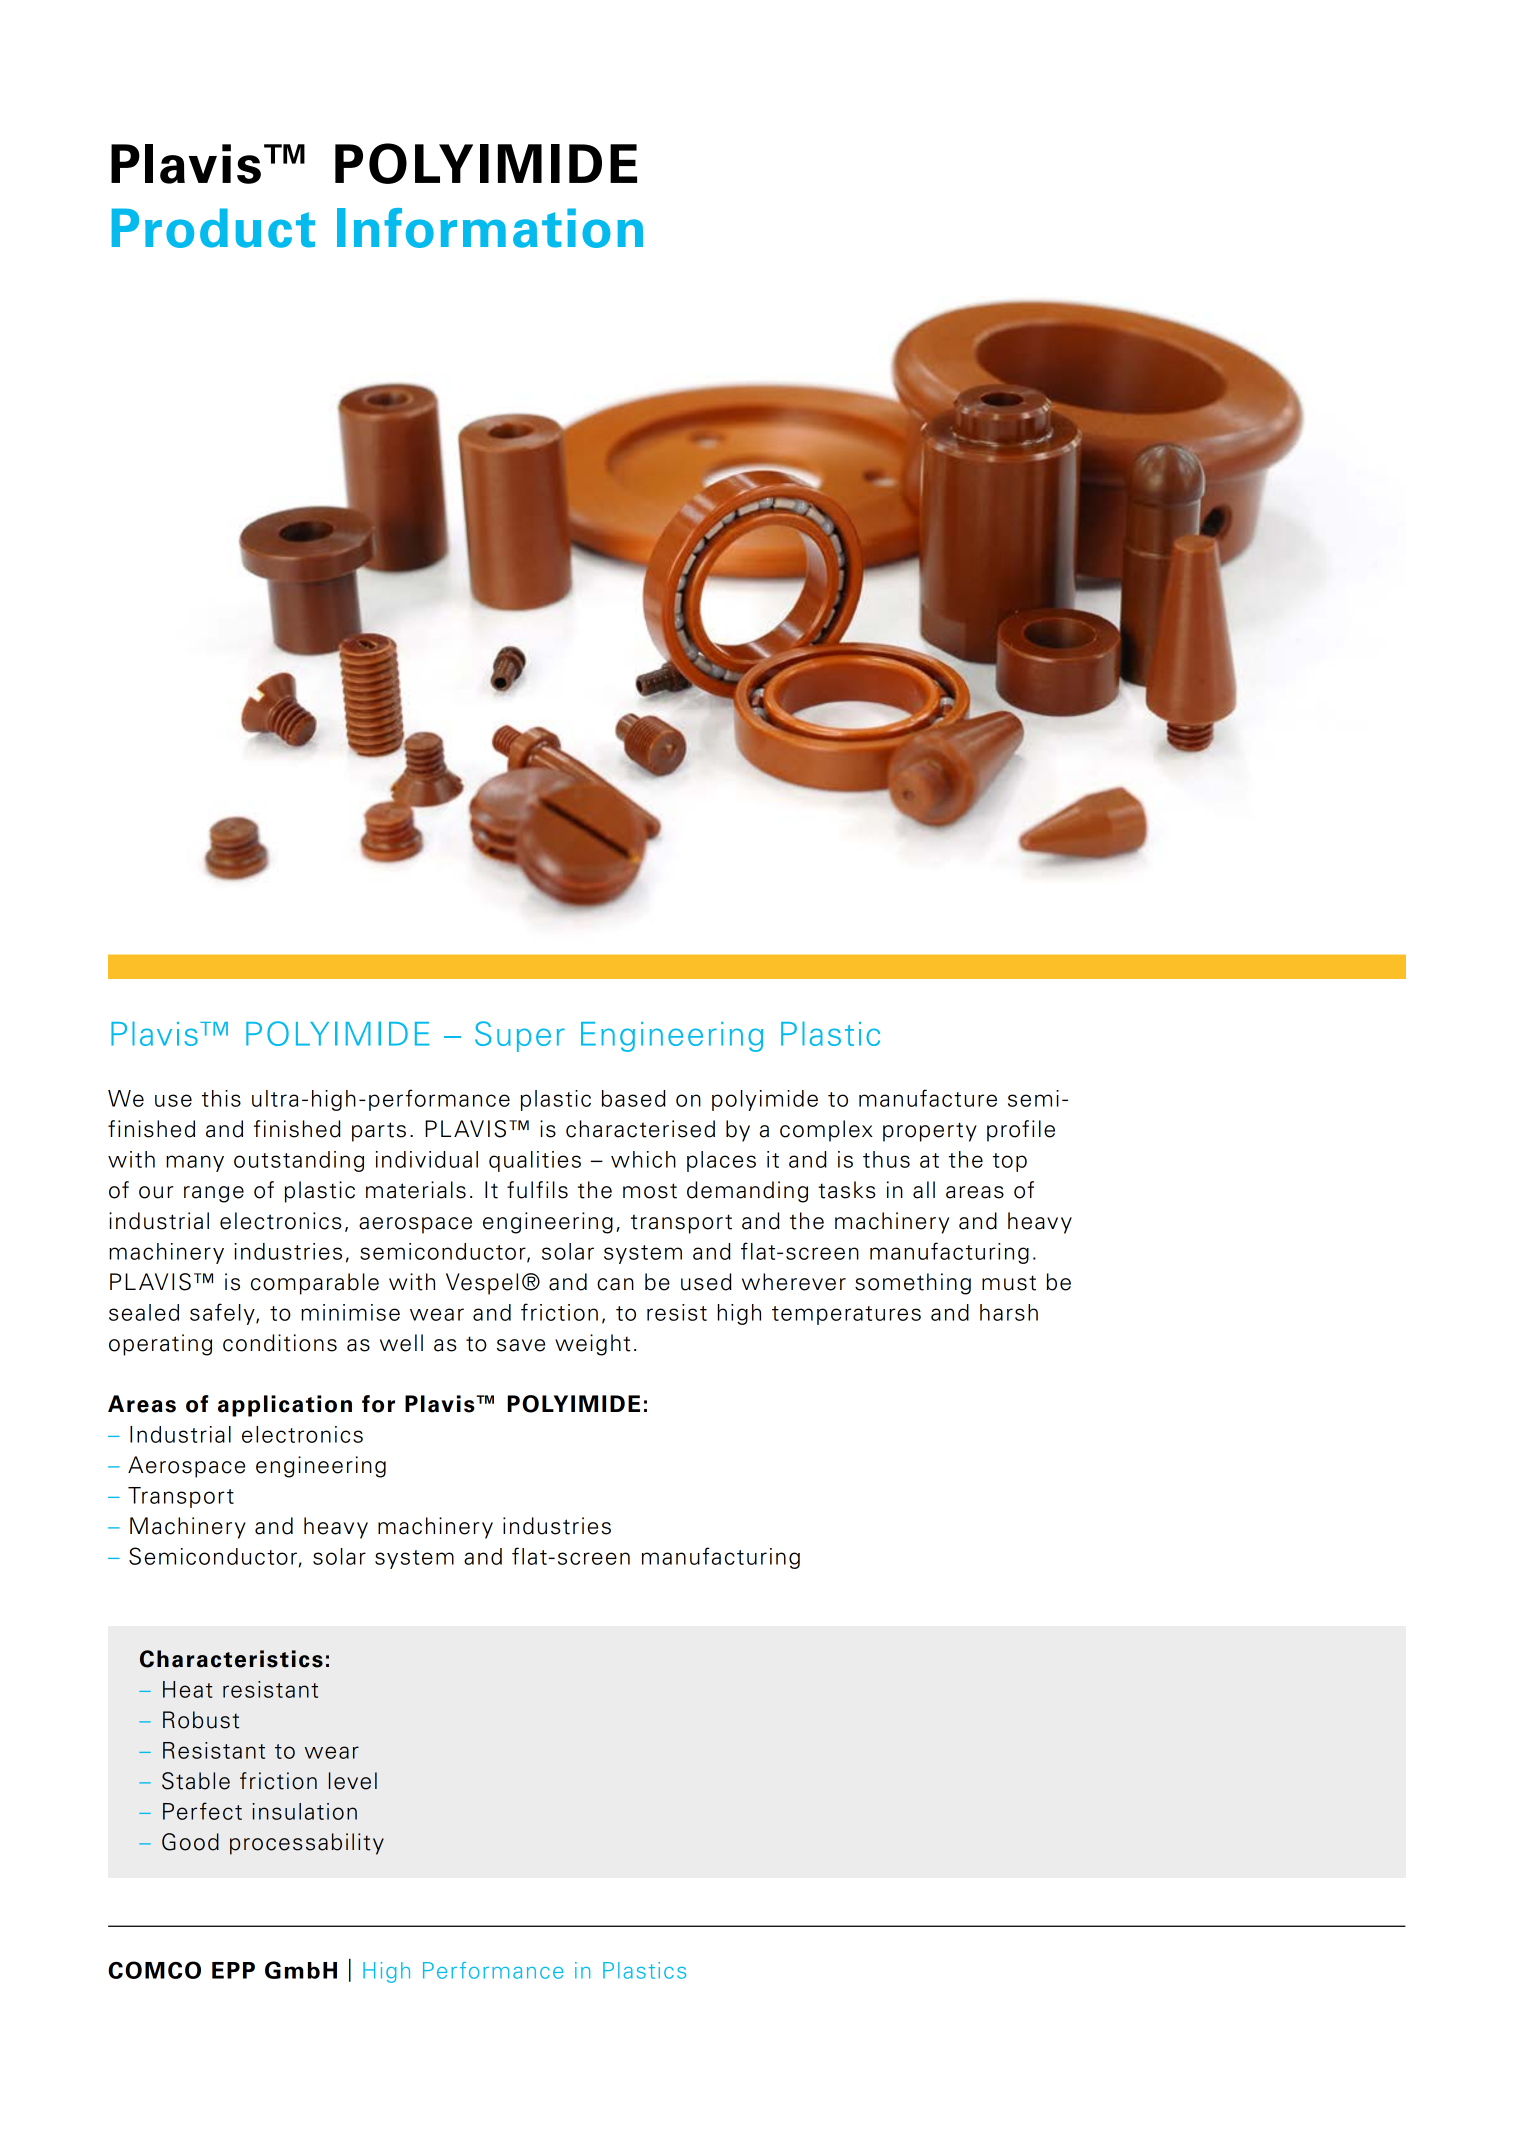 The width and height of the image is (1514, 2142). Describe the element at coordinates (930, 1132) in the image. I see `property` at that location.
